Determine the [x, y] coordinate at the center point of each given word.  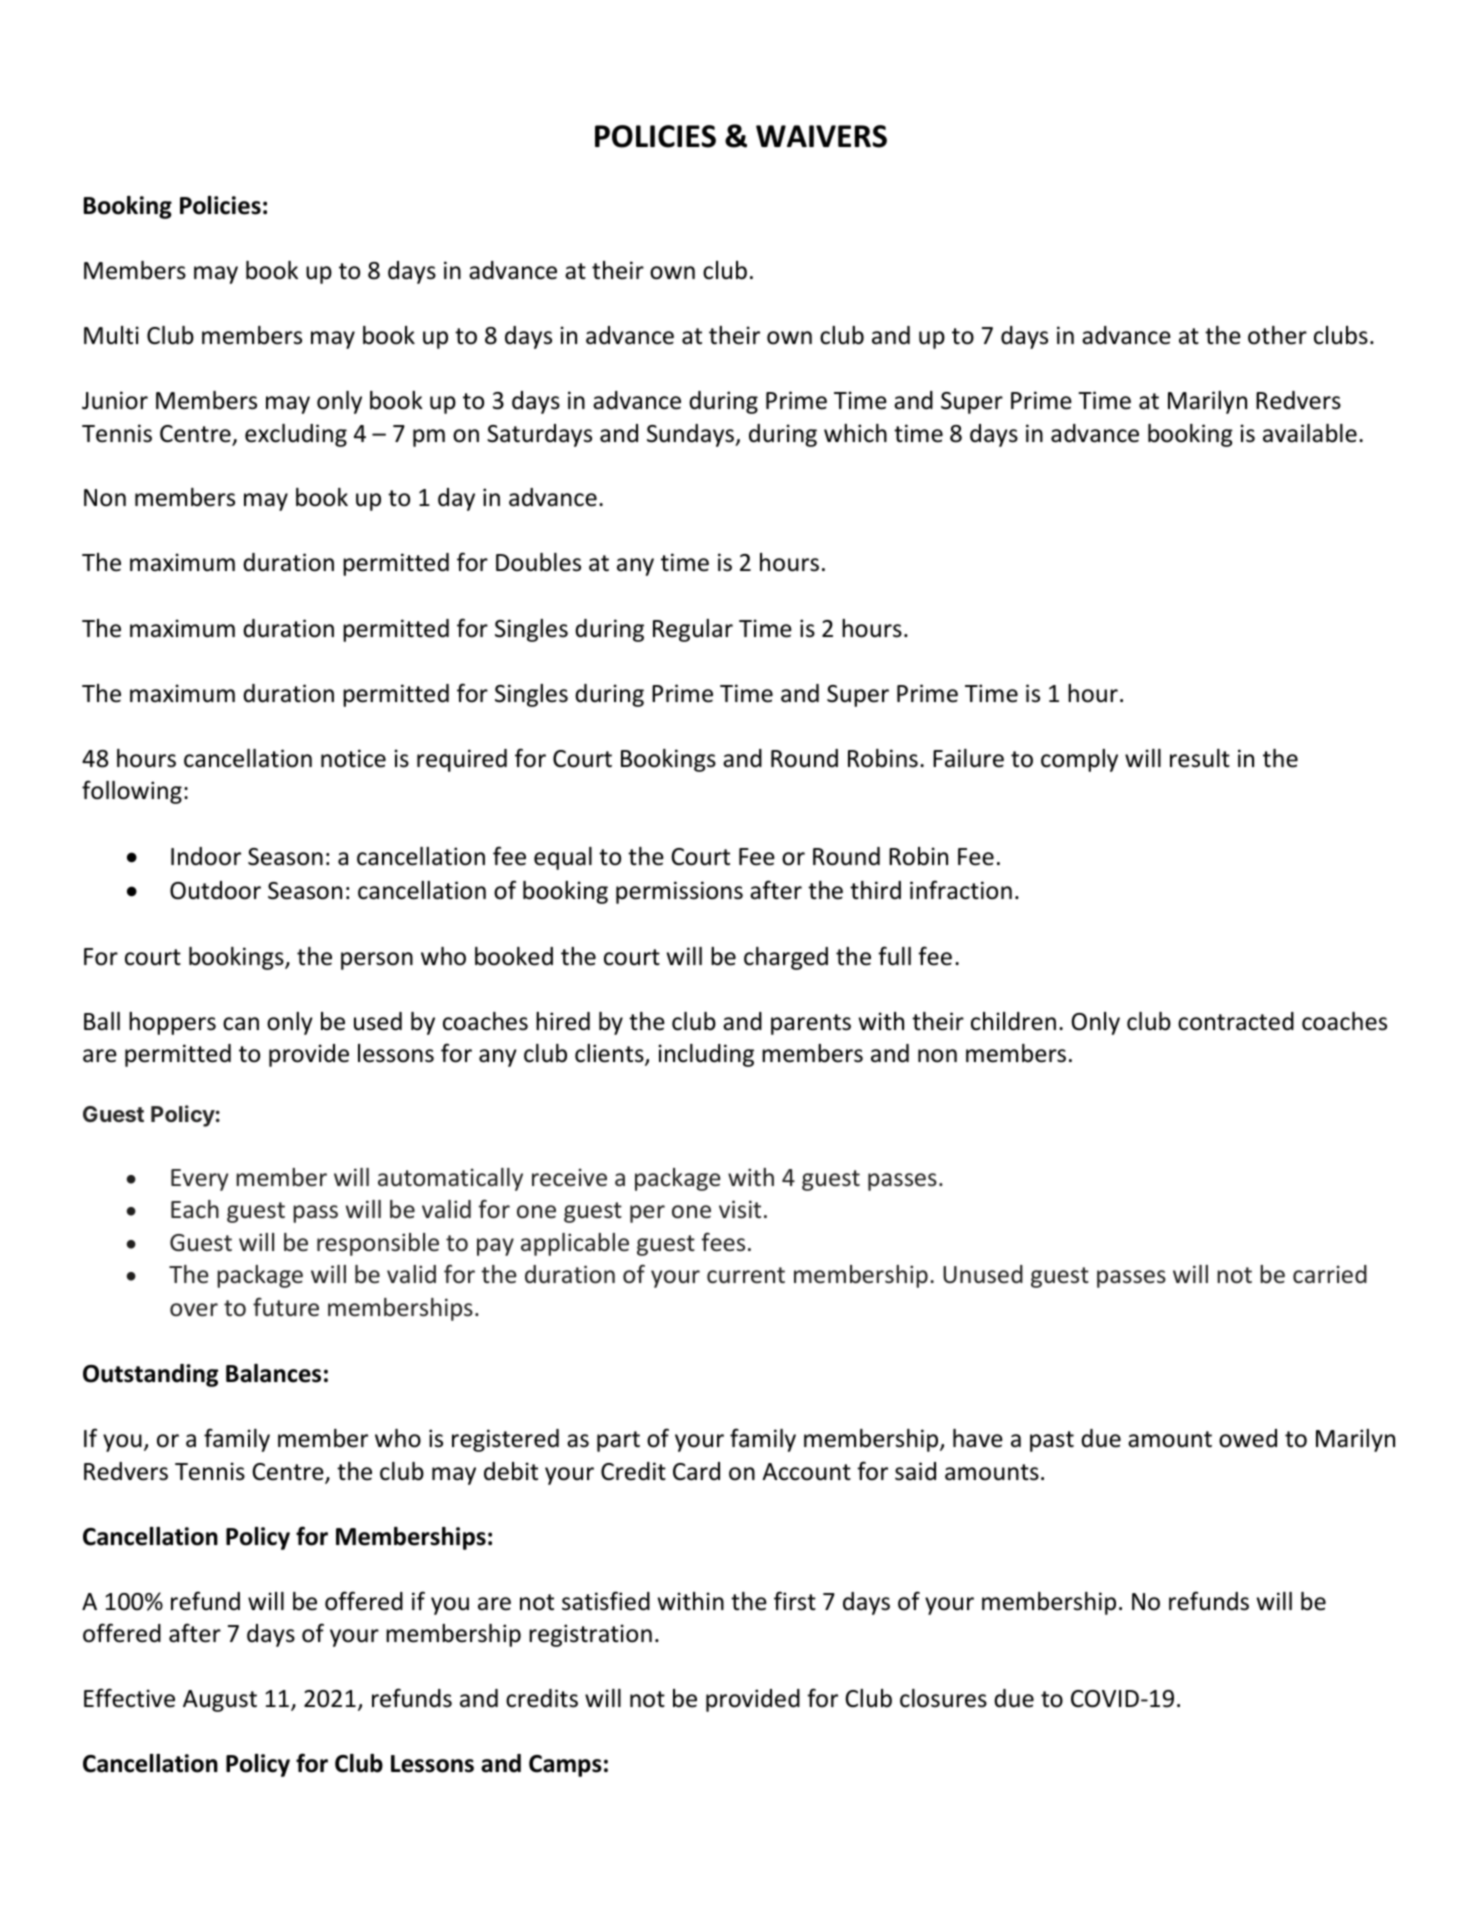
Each [195, 1209]
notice [353, 758]
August [220, 1701]
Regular [693, 630]
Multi [111, 335]
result [1200, 758]
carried [1330, 1274]
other [1277, 335]
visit [740, 1209]
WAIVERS [821, 136]
